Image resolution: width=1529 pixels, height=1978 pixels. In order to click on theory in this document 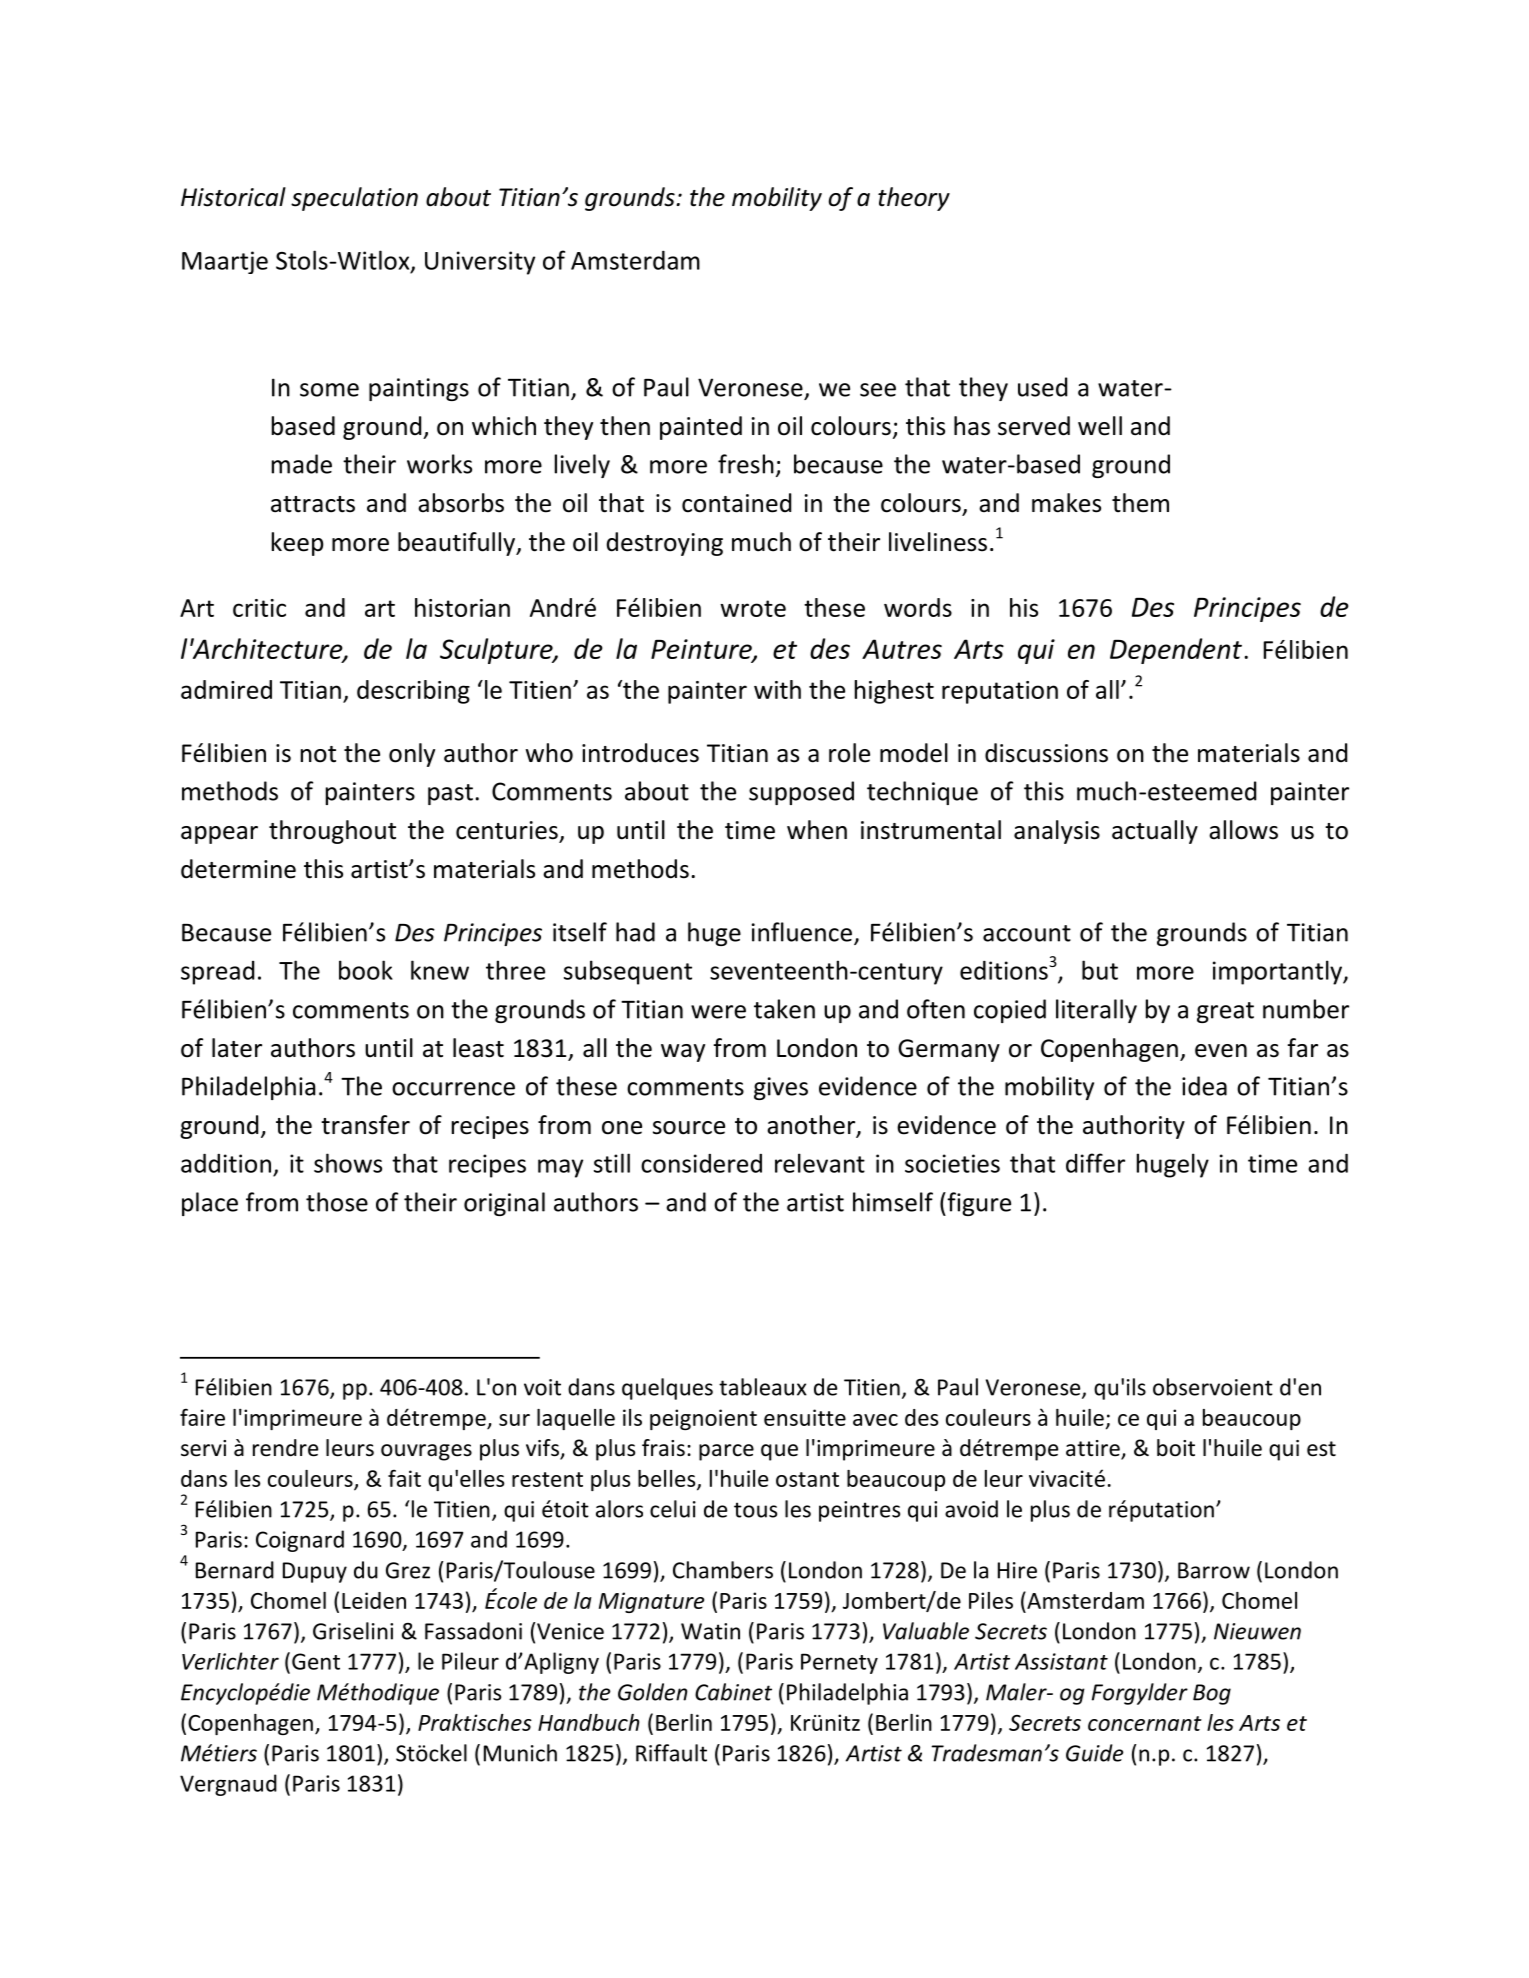, I will do `click(914, 199)`.
